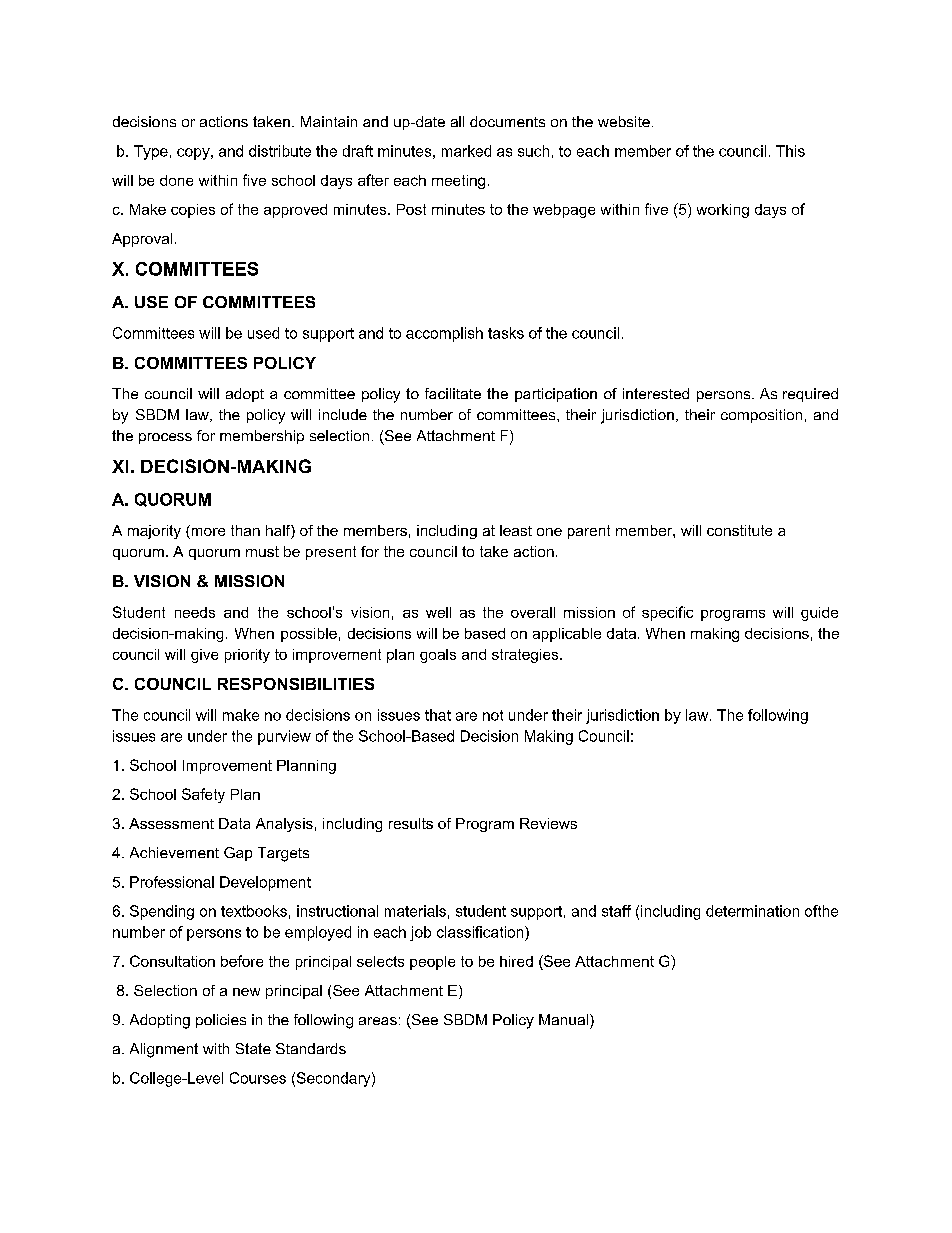  Describe the element at coordinates (253, 1048) in the screenshot. I see `State` at that location.
